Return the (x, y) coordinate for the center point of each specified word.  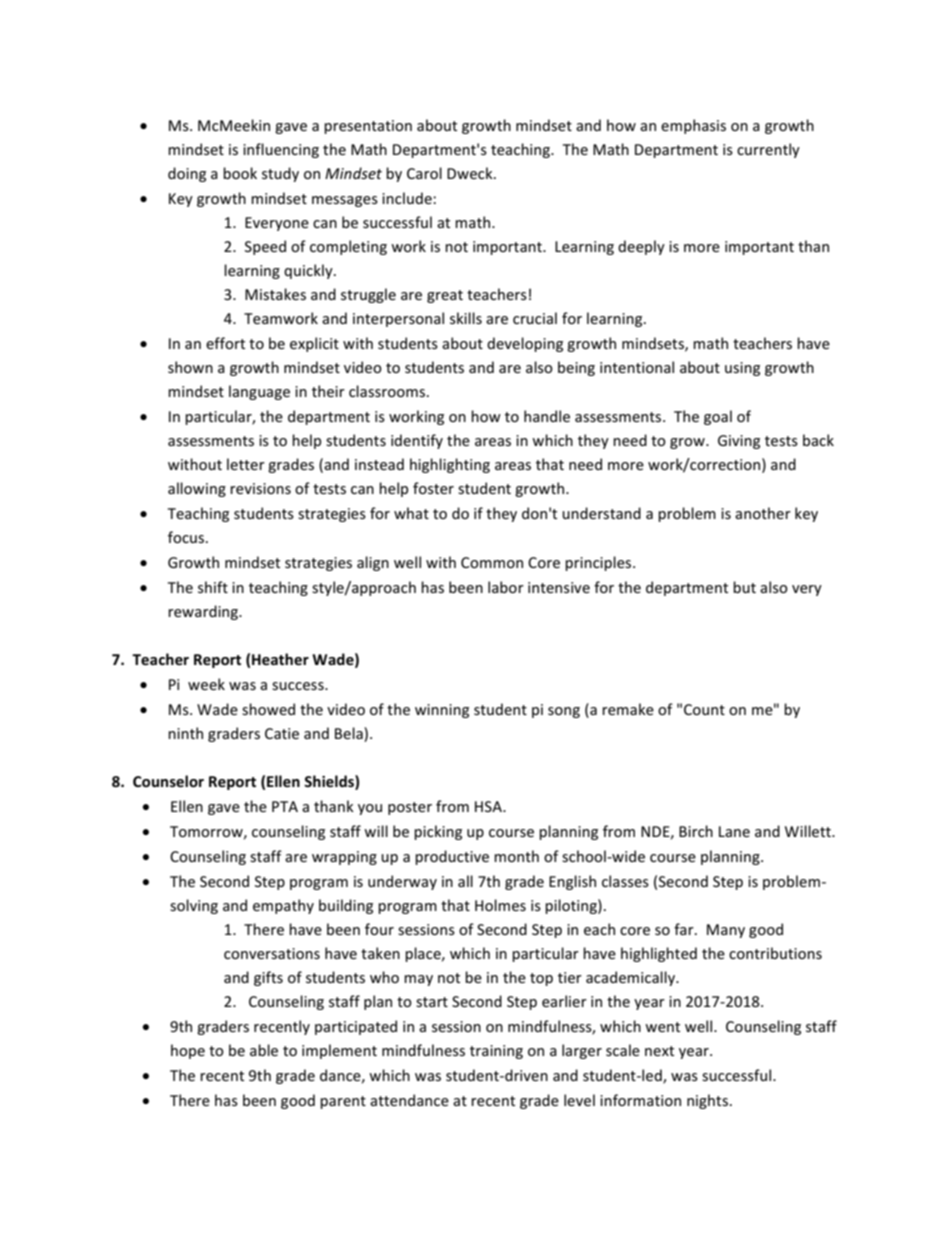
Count (704, 709)
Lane (734, 831)
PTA (285, 806)
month (516, 856)
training (496, 1052)
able (264, 1050)
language (259, 392)
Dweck (471, 173)
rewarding (204, 612)
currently (768, 150)
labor (506, 587)
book (240, 173)
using (742, 369)
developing (525, 344)
